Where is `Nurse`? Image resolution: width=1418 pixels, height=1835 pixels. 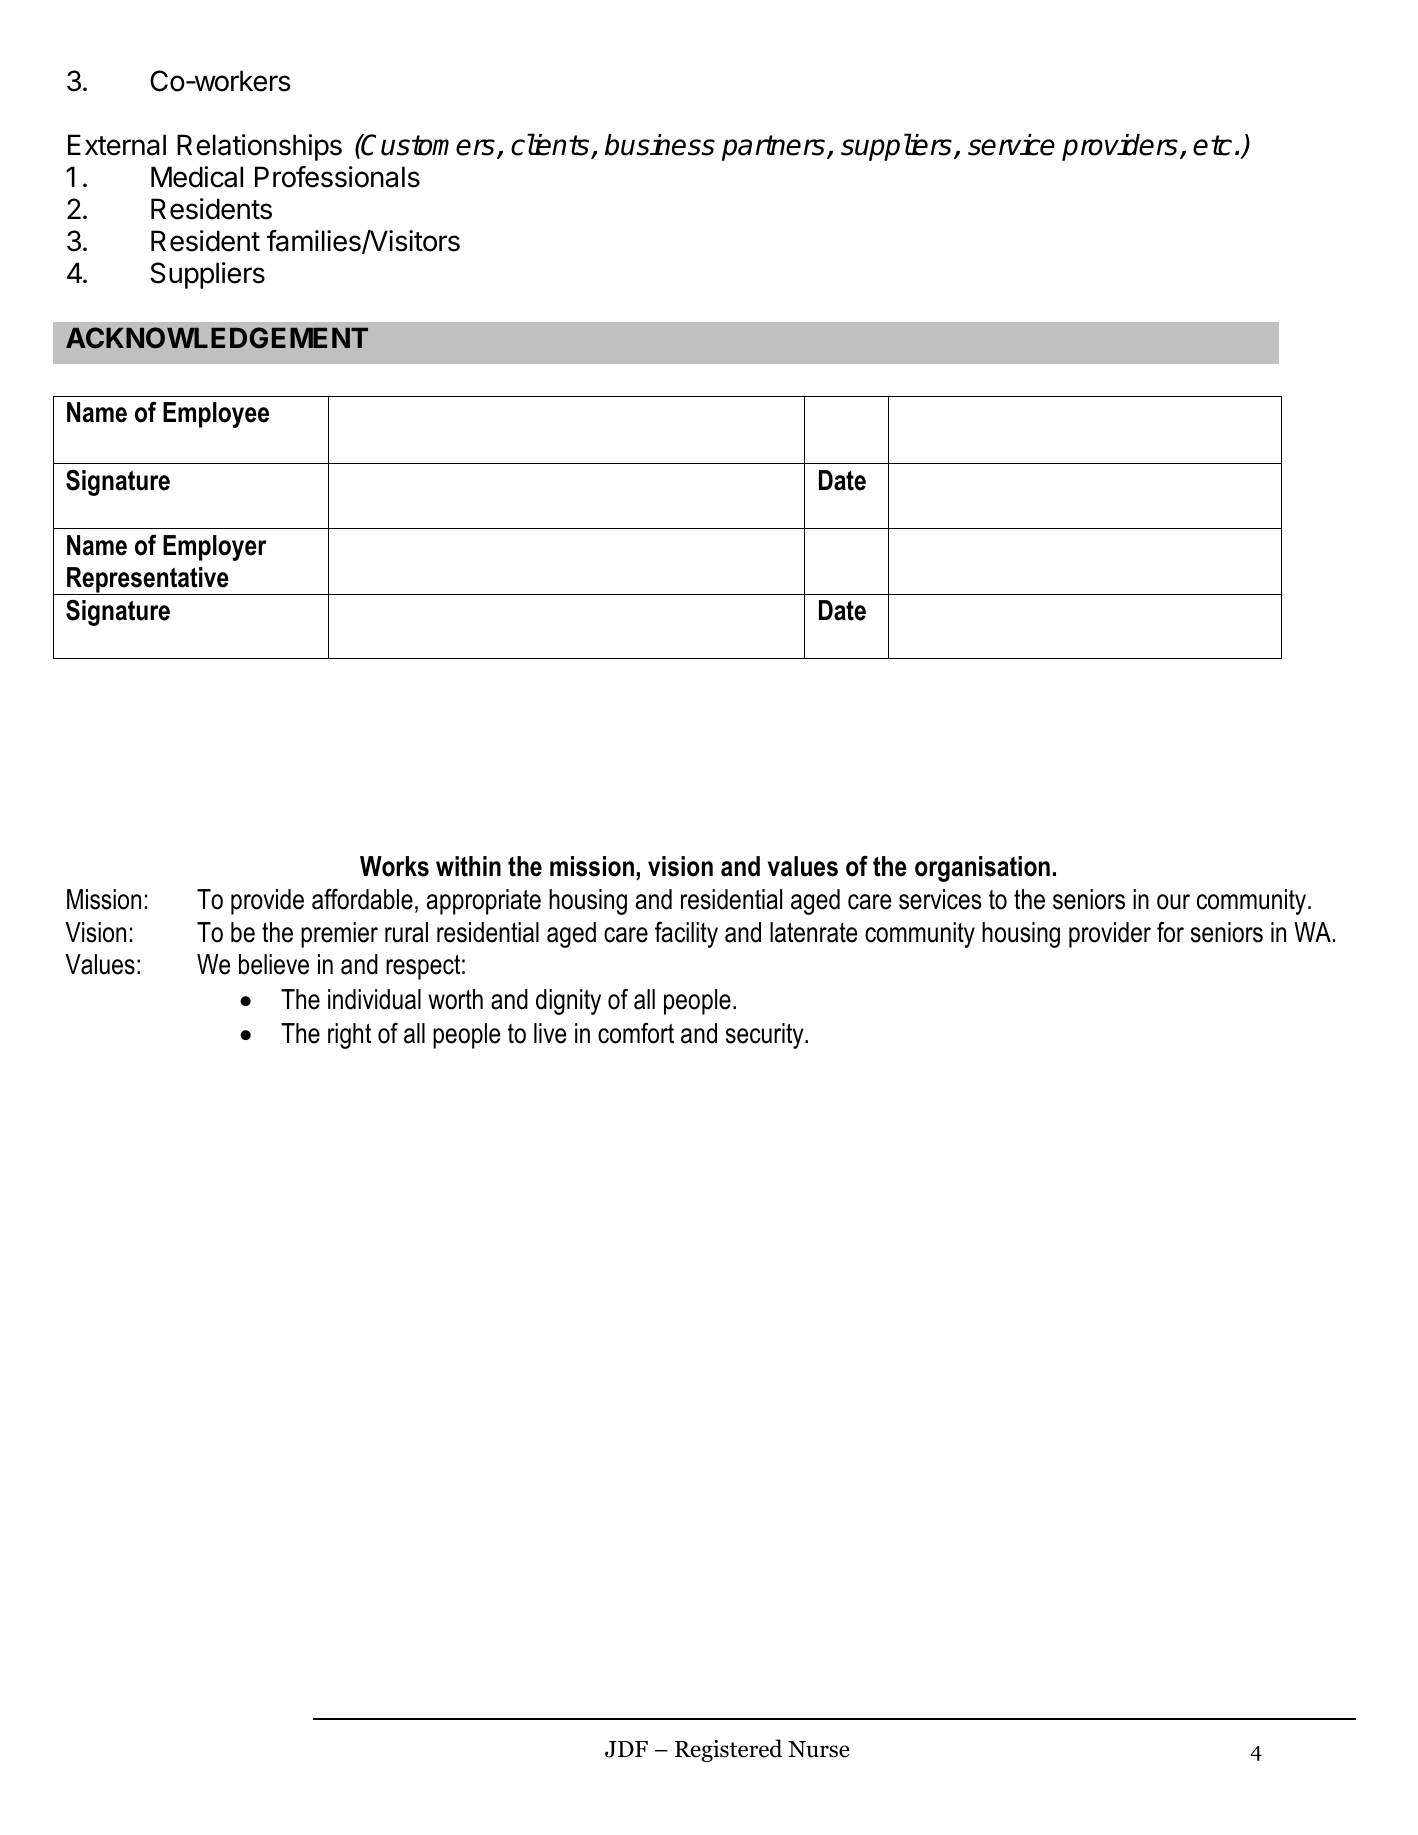 Nurse is located at coordinates (818, 1749).
